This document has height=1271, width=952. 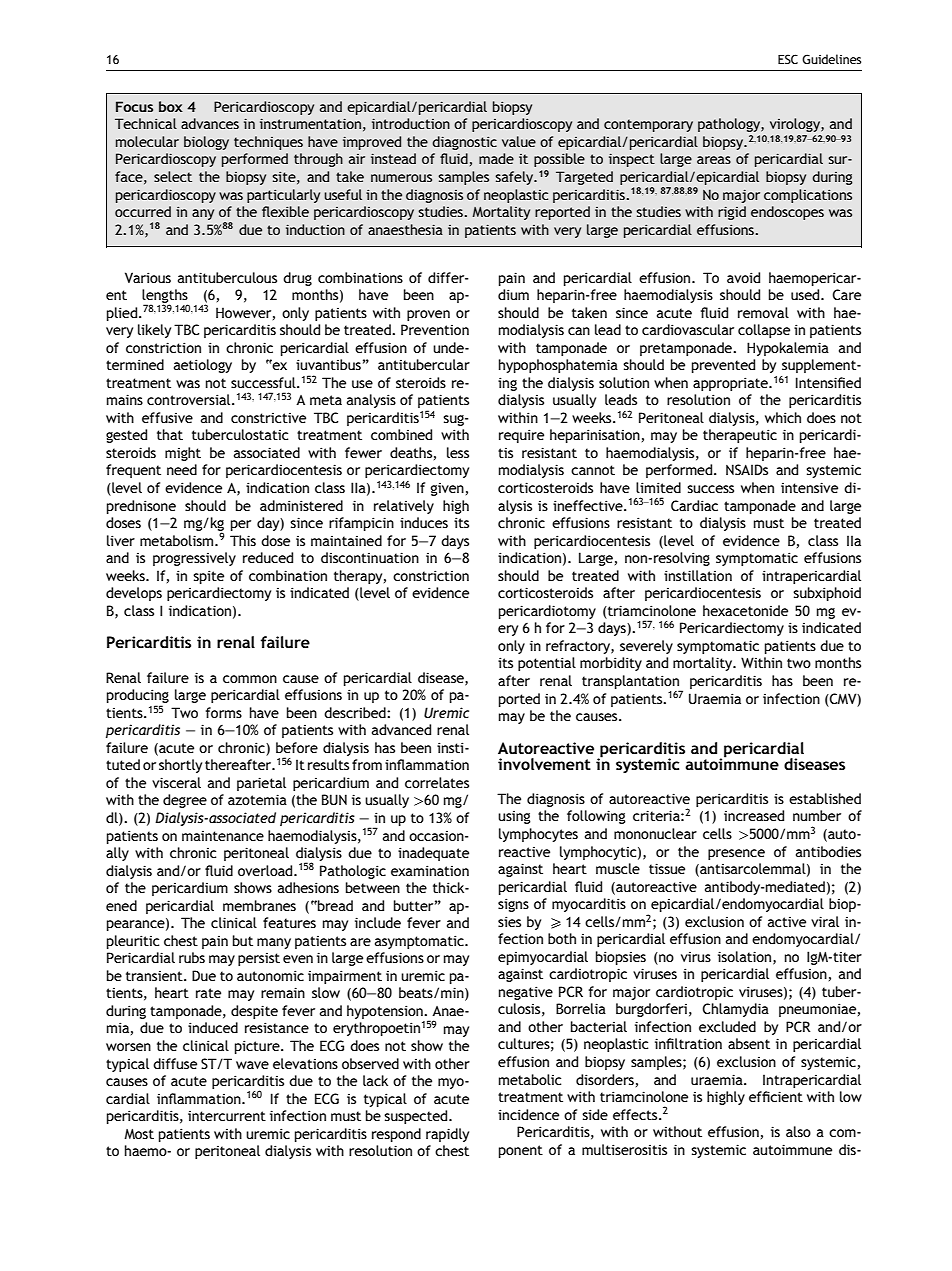 I want to click on diffuse, so click(x=175, y=1063).
